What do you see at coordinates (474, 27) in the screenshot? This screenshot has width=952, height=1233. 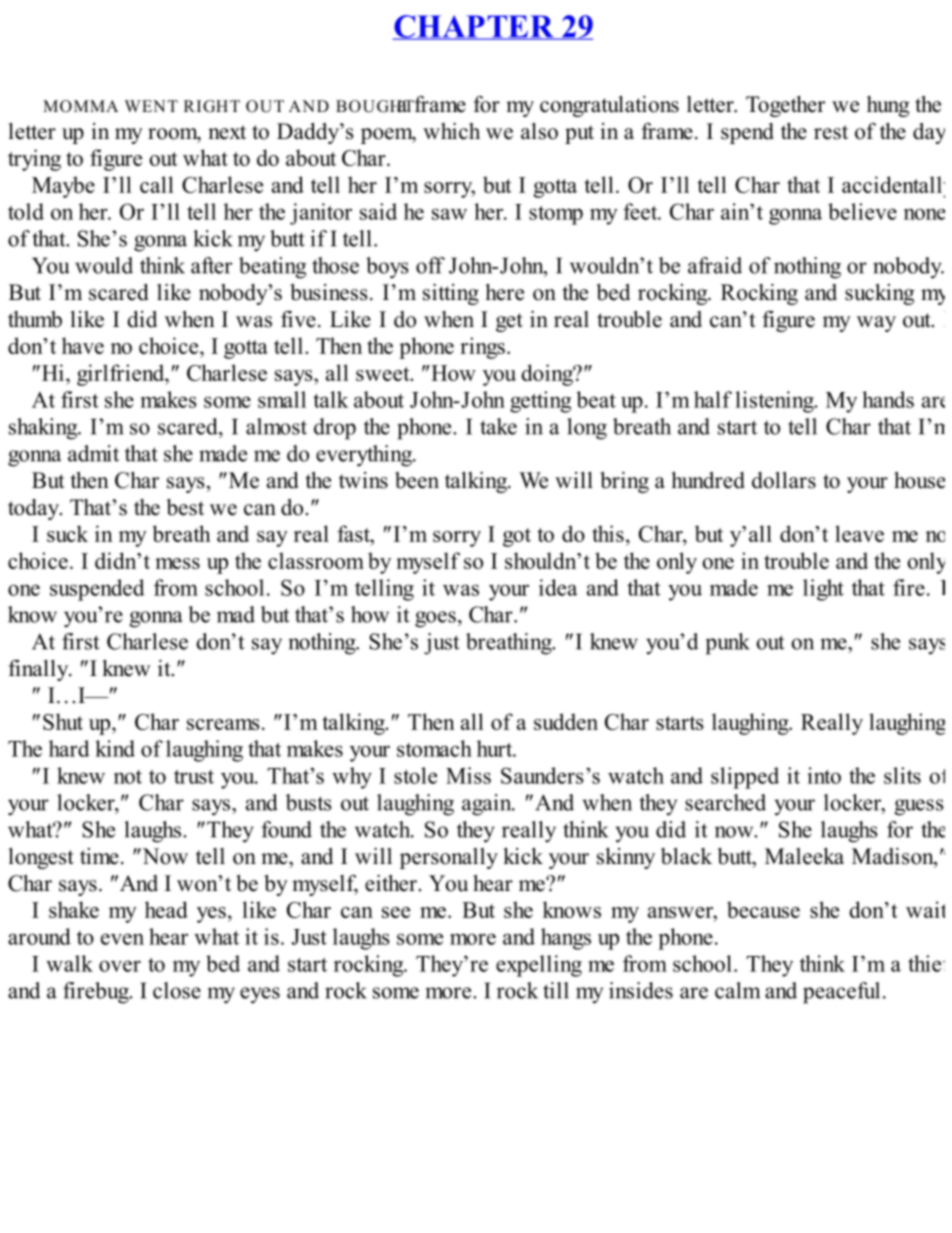 I see `CHAPTER` at bounding box center [474, 27].
